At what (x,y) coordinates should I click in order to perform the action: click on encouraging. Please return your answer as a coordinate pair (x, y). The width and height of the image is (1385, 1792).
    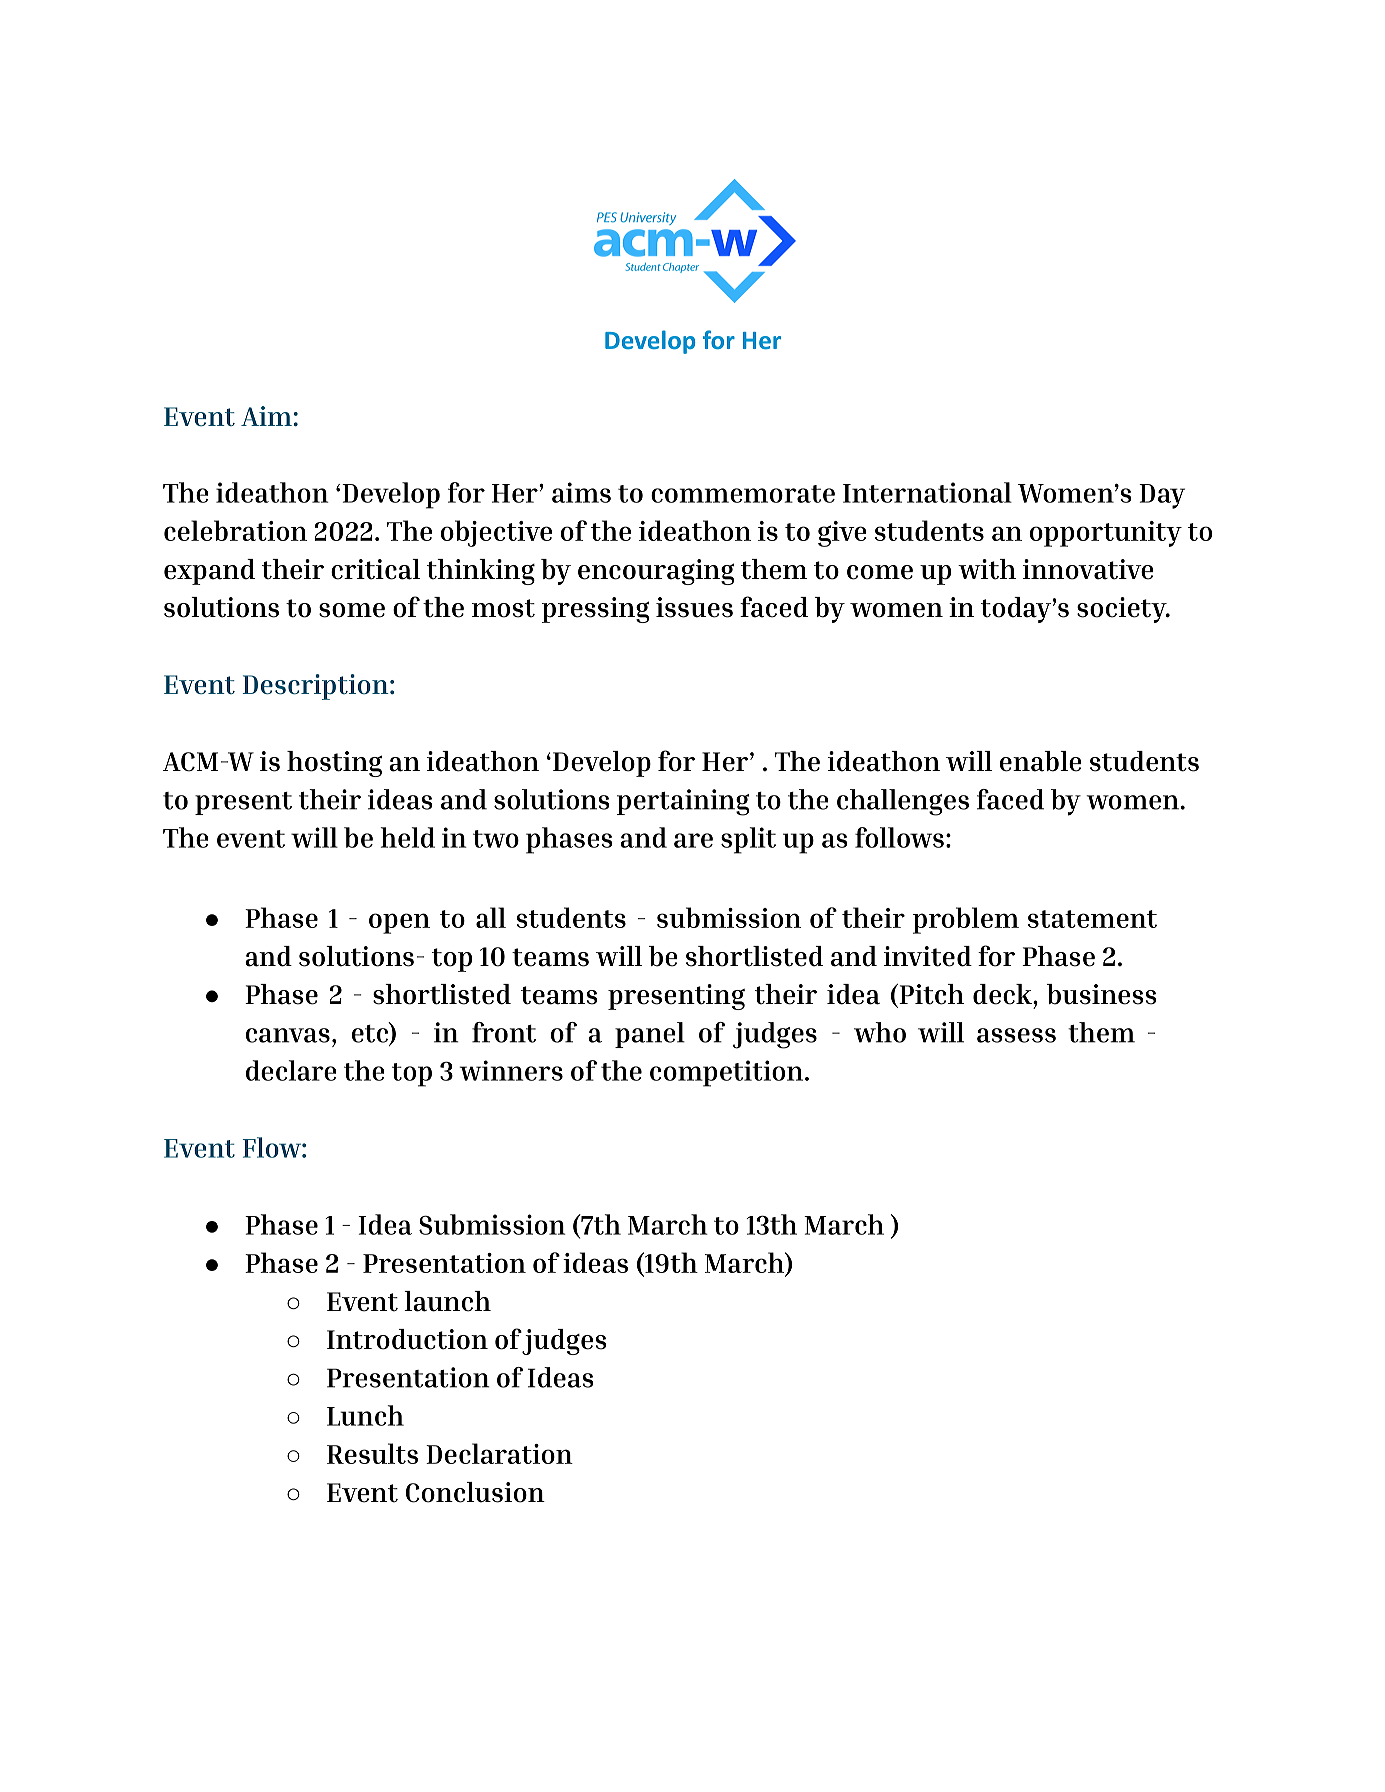
    Looking at the image, I should click on (656, 572).
